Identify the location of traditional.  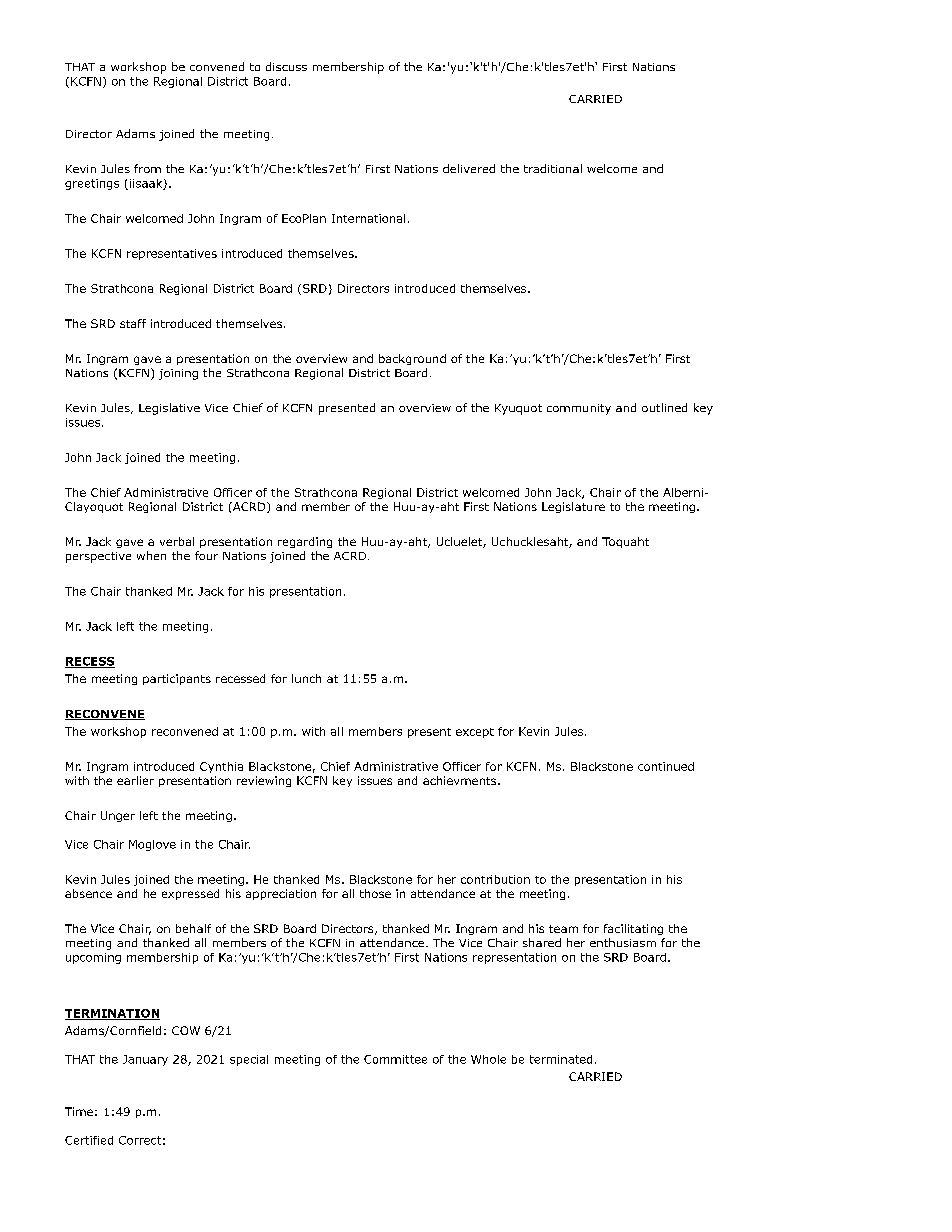
(553, 168).
